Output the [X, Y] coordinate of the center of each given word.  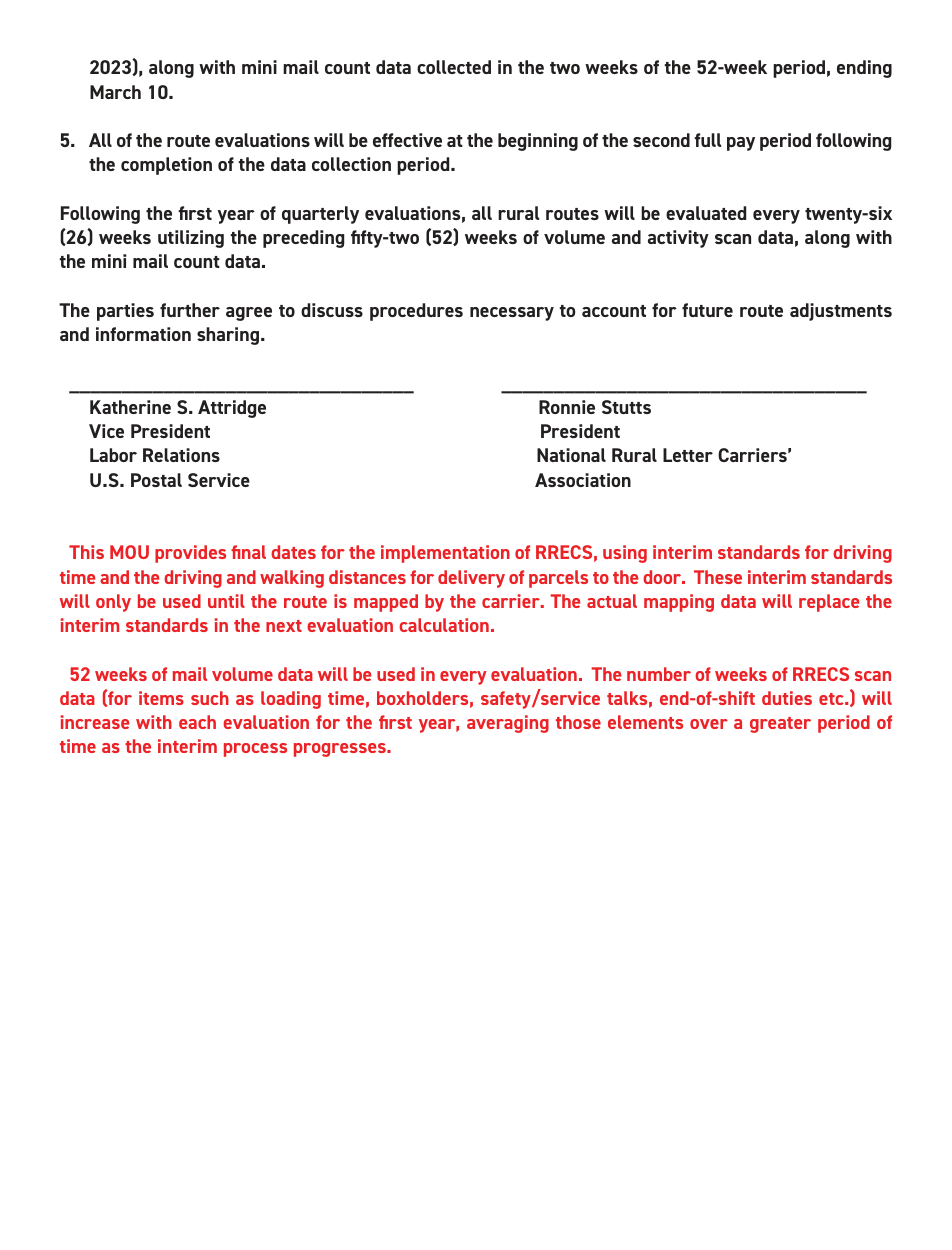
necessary [512, 314]
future [707, 310]
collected [454, 67]
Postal [156, 480]
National [571, 455]
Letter [688, 455]
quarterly [320, 215]
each [197, 722]
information [143, 334]
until [226, 601]
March [115, 92]
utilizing [191, 239]
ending [864, 69]
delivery [471, 579]
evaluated [706, 213]
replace [829, 603]
